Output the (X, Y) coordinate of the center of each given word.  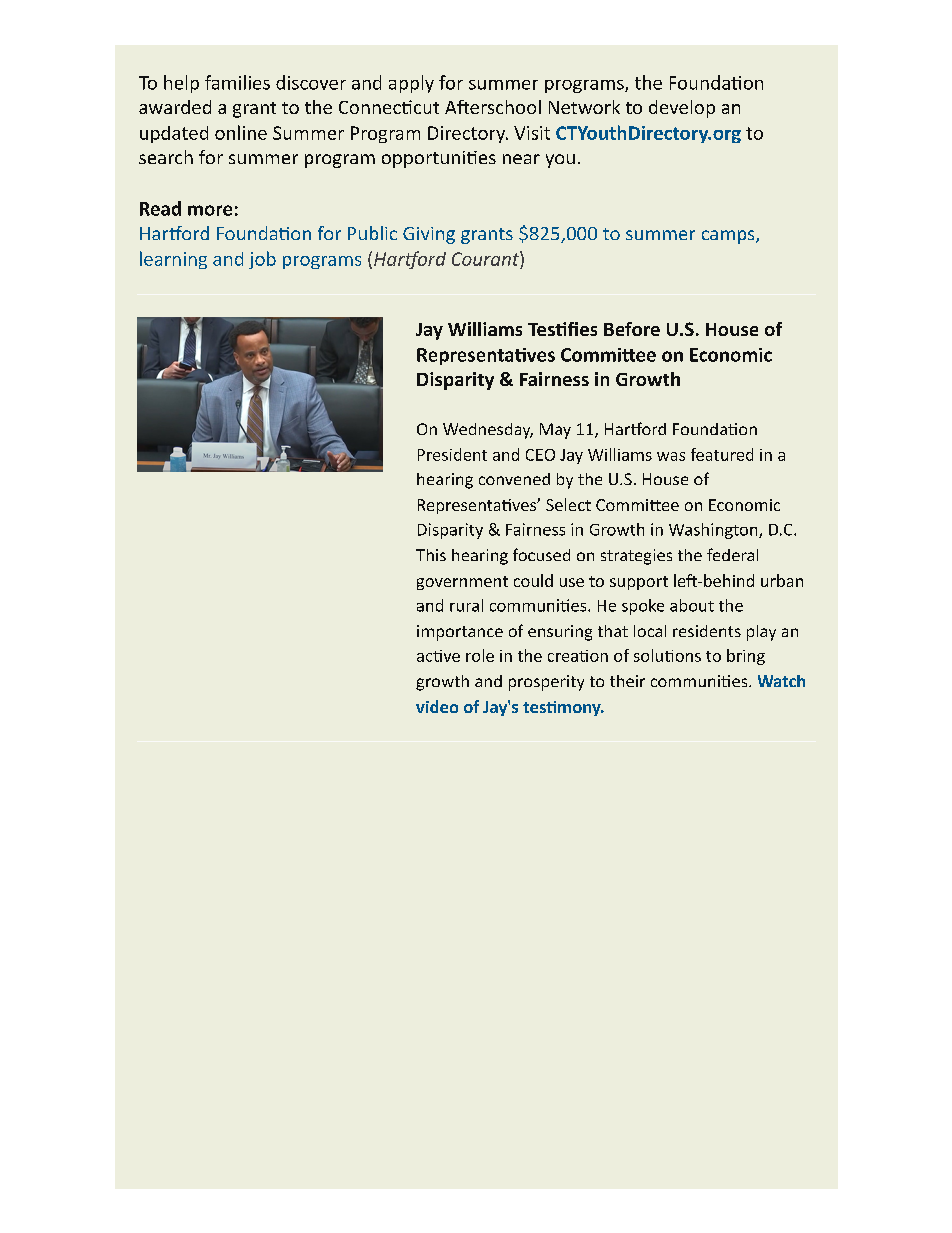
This (431, 555)
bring (746, 657)
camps (729, 237)
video (437, 706)
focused (541, 554)
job (262, 260)
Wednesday (488, 431)
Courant (486, 258)
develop (682, 109)
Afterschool (493, 107)
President (452, 454)
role (480, 655)
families (237, 82)
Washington (714, 531)
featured (722, 454)
